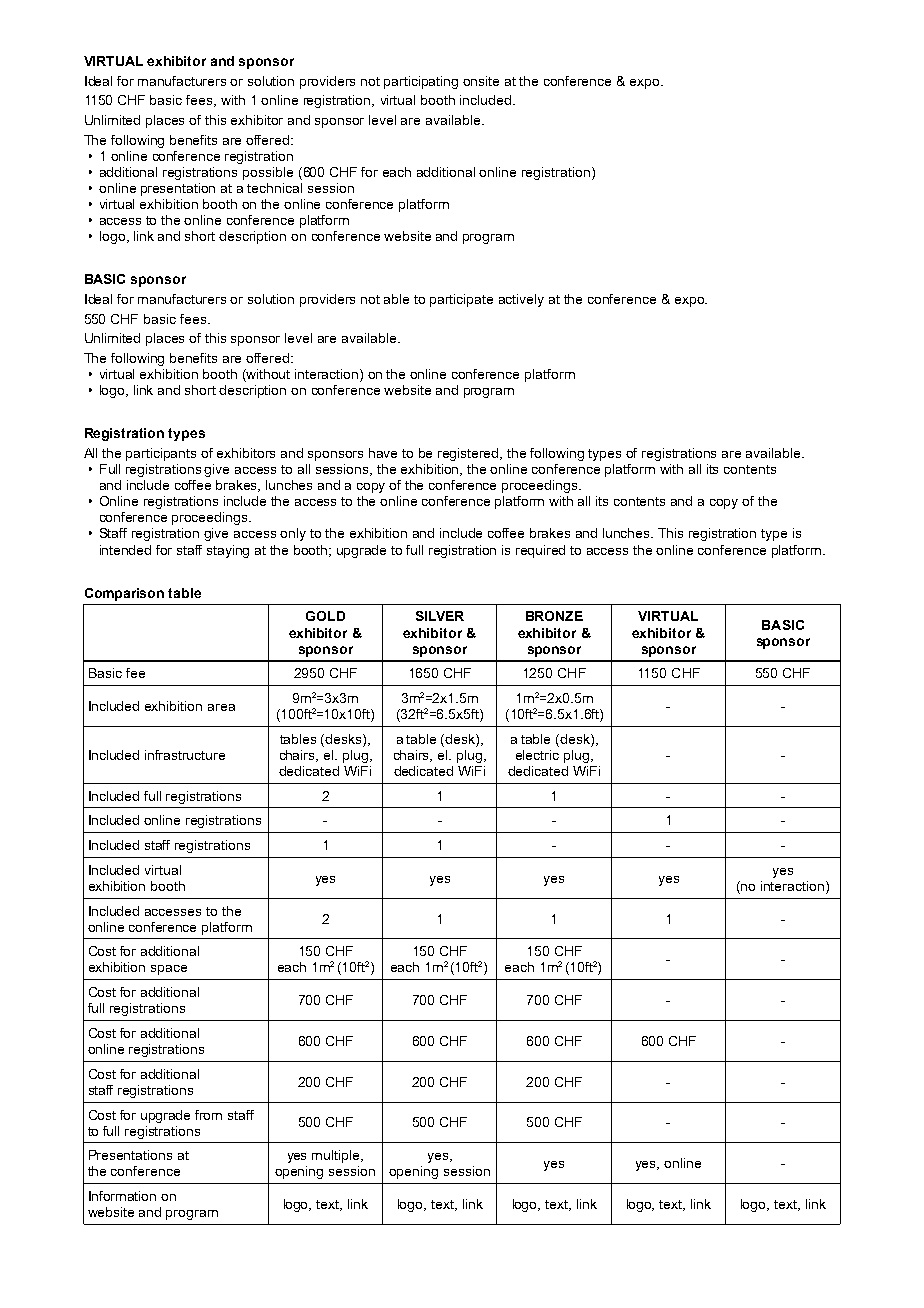  Describe the element at coordinates (554, 616) in the document. I see `BRONZE` at that location.
